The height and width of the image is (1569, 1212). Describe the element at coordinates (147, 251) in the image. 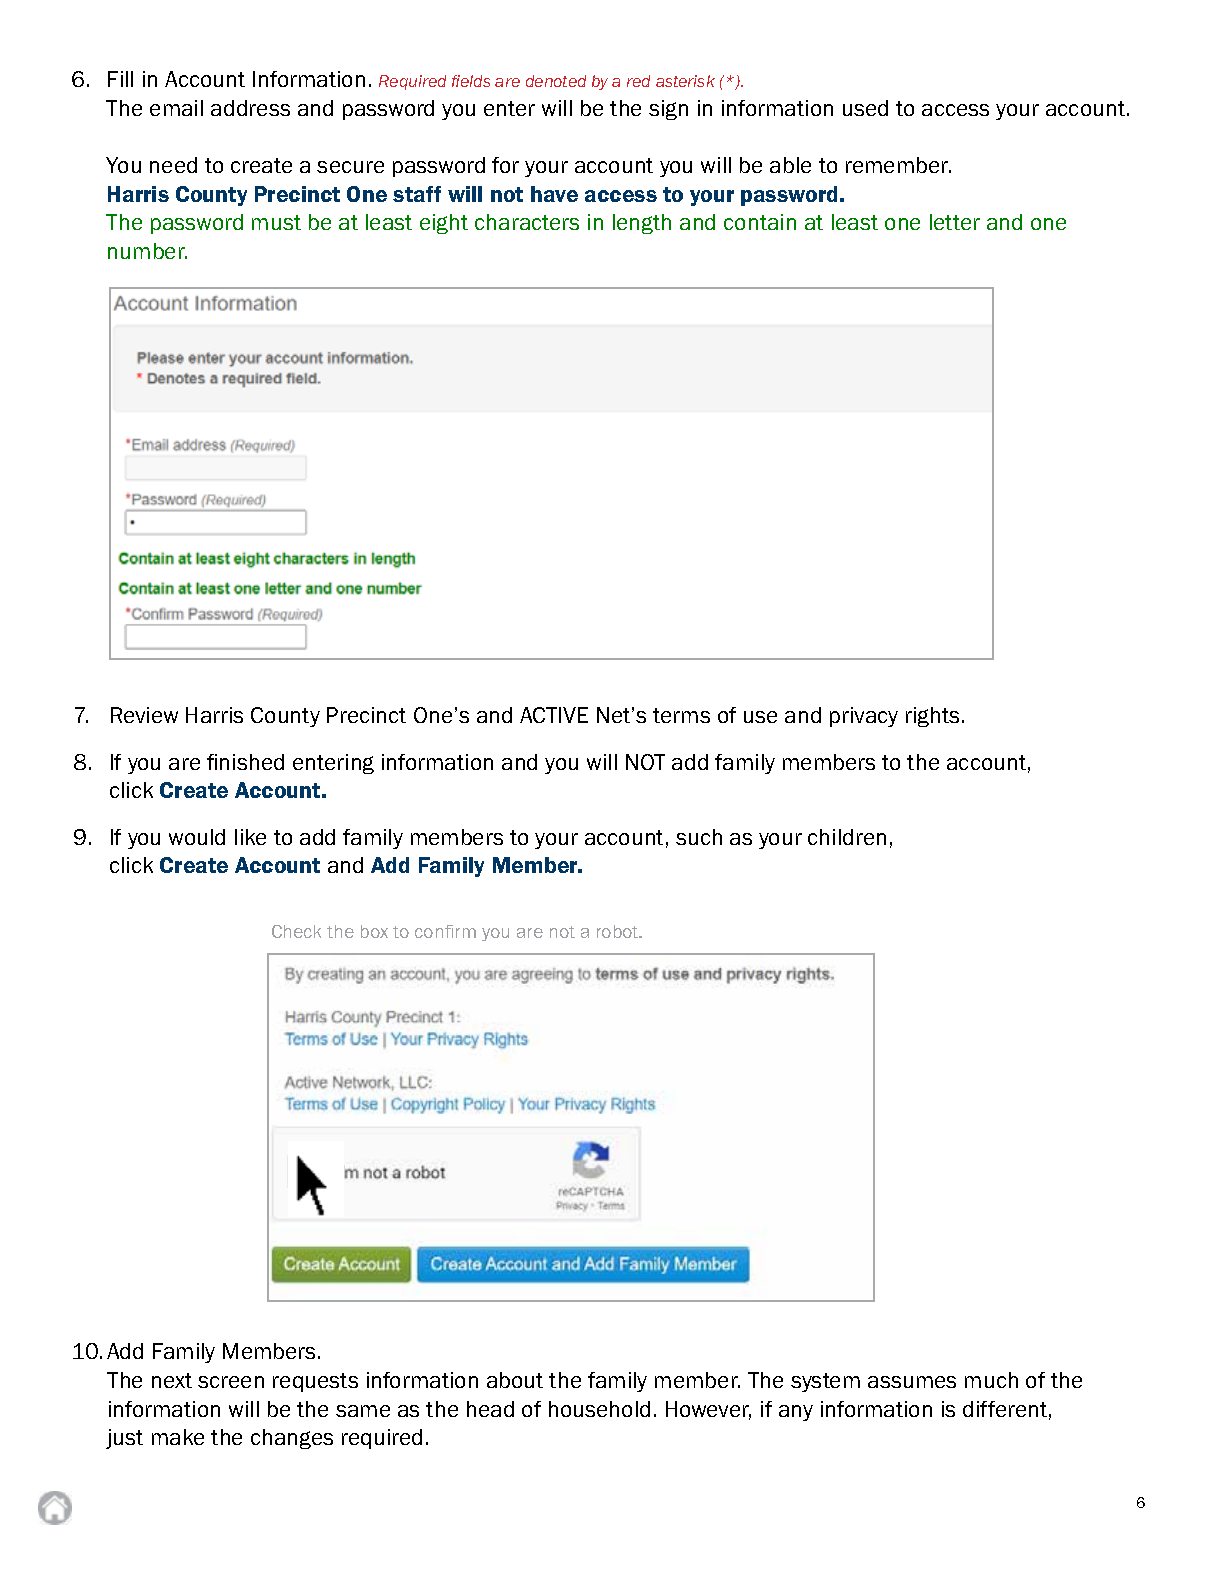

I see `number` at that location.
